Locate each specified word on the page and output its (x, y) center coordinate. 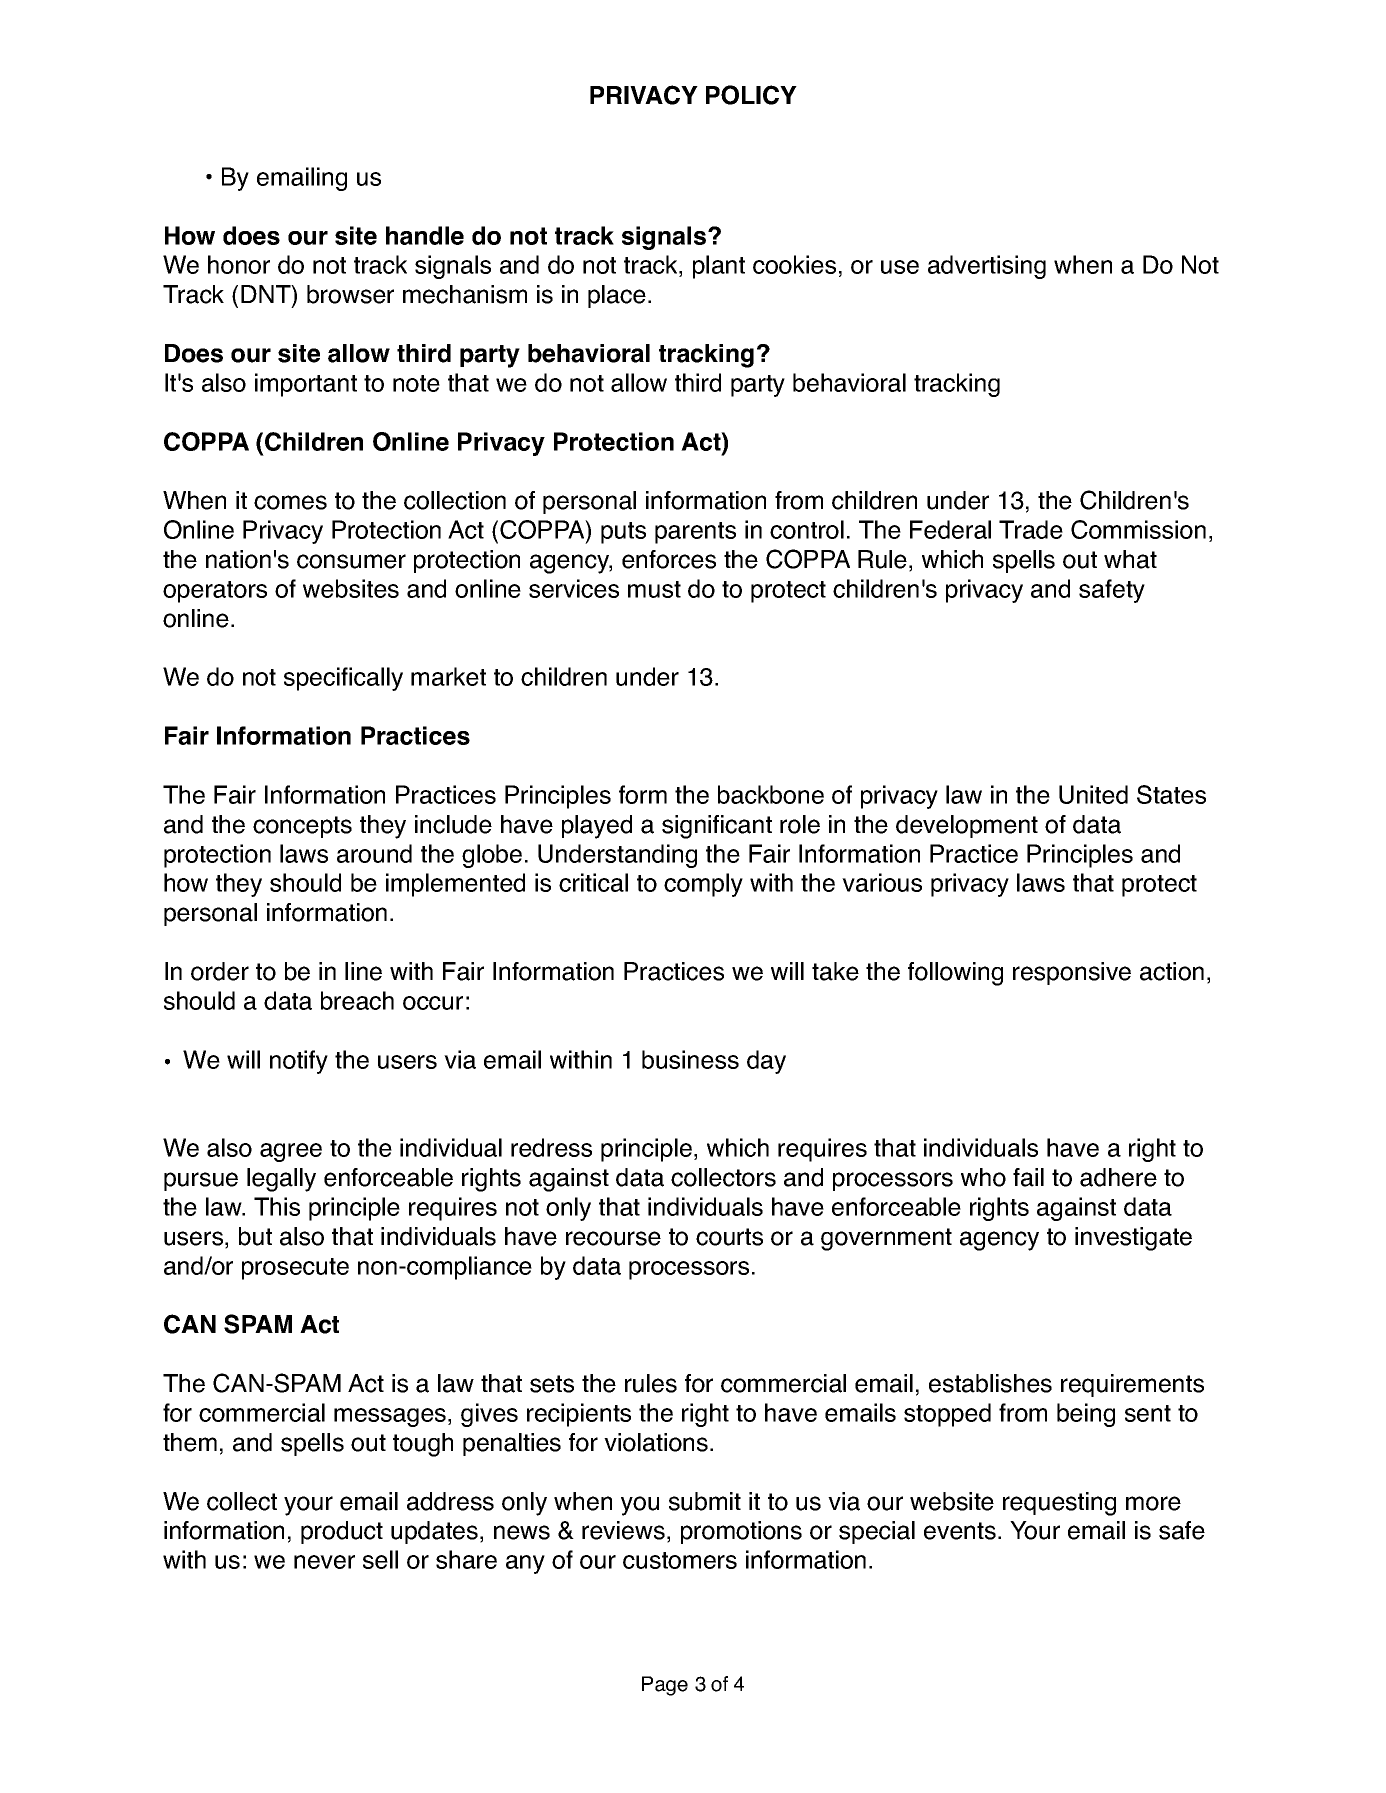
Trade (1031, 529)
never (324, 1562)
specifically (343, 679)
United (1093, 794)
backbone (771, 794)
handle (425, 235)
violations (656, 1442)
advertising (987, 267)
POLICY (751, 95)
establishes (990, 1383)
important (306, 385)
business (690, 1059)
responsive (1072, 973)
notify (299, 1062)
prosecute (295, 1269)
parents (695, 533)
